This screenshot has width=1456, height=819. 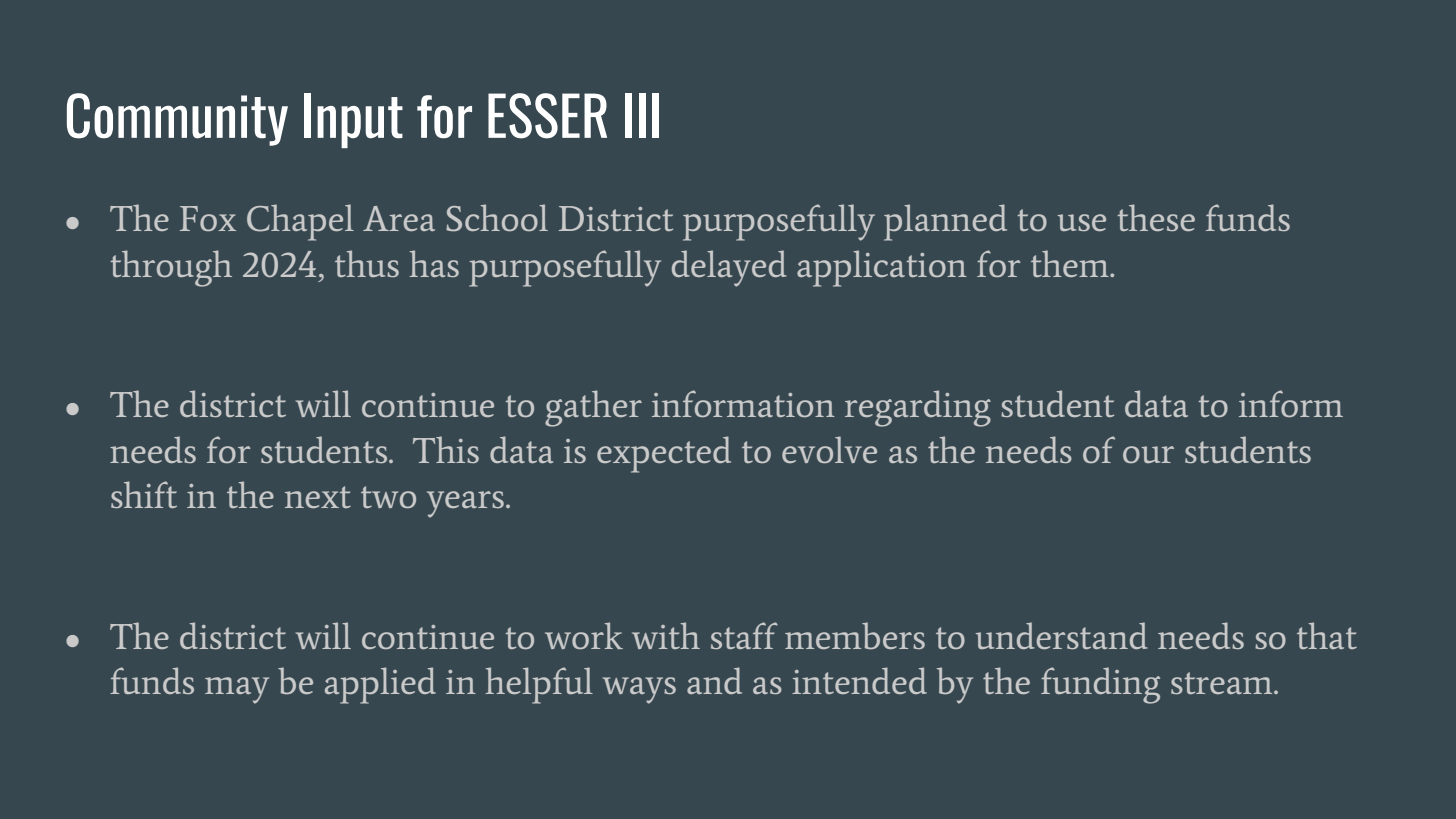 What do you see at coordinates (593, 408) in the screenshot?
I see `gather` at bounding box center [593, 408].
